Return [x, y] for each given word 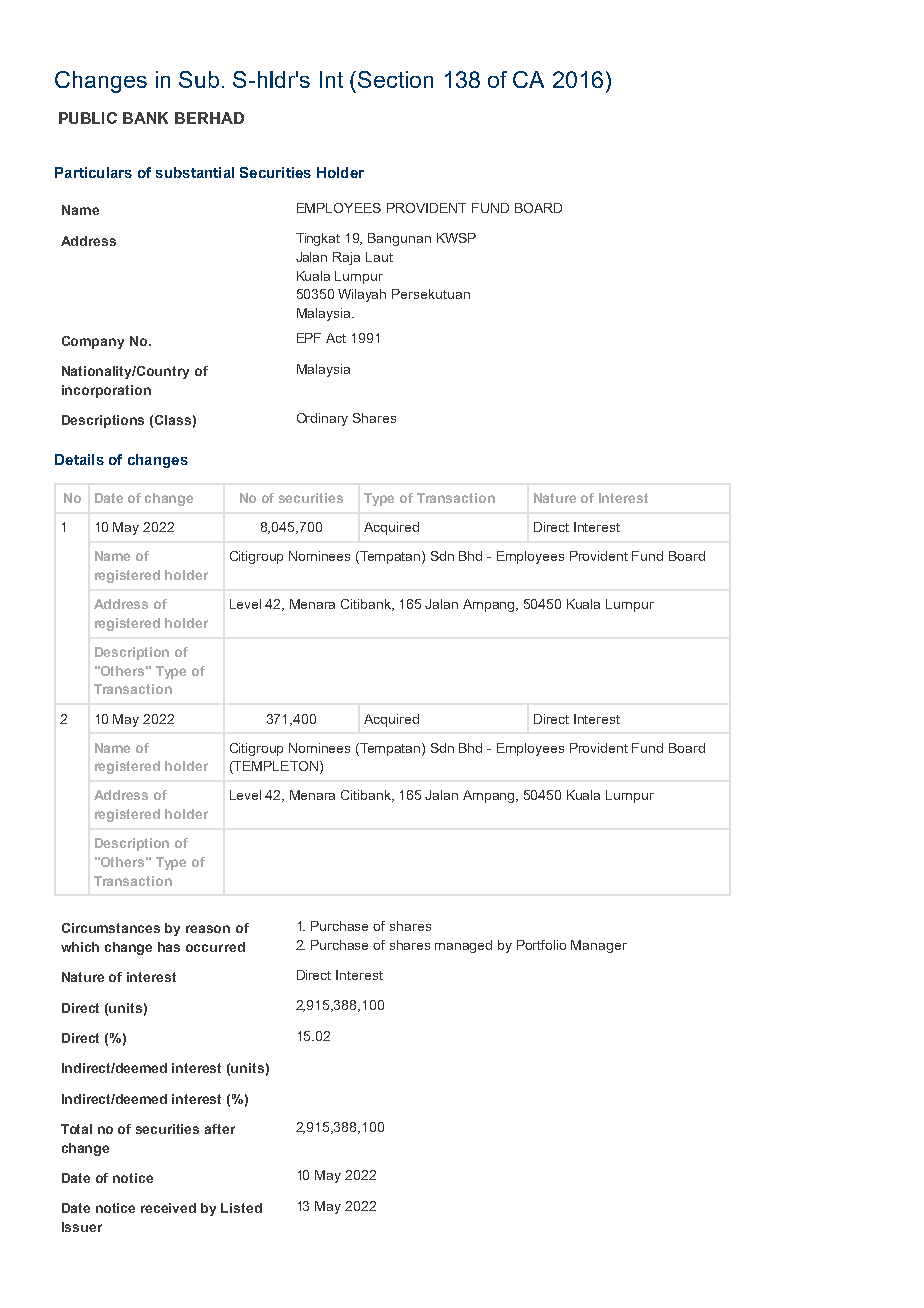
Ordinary [322, 419]
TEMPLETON [275, 767]
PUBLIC [88, 118]
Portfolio [541, 945]
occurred [215, 947]
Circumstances [111, 928]
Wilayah [362, 295]
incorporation [106, 391]
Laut [379, 257]
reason [208, 929]
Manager [599, 946]
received [168, 1208]
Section [395, 79]
